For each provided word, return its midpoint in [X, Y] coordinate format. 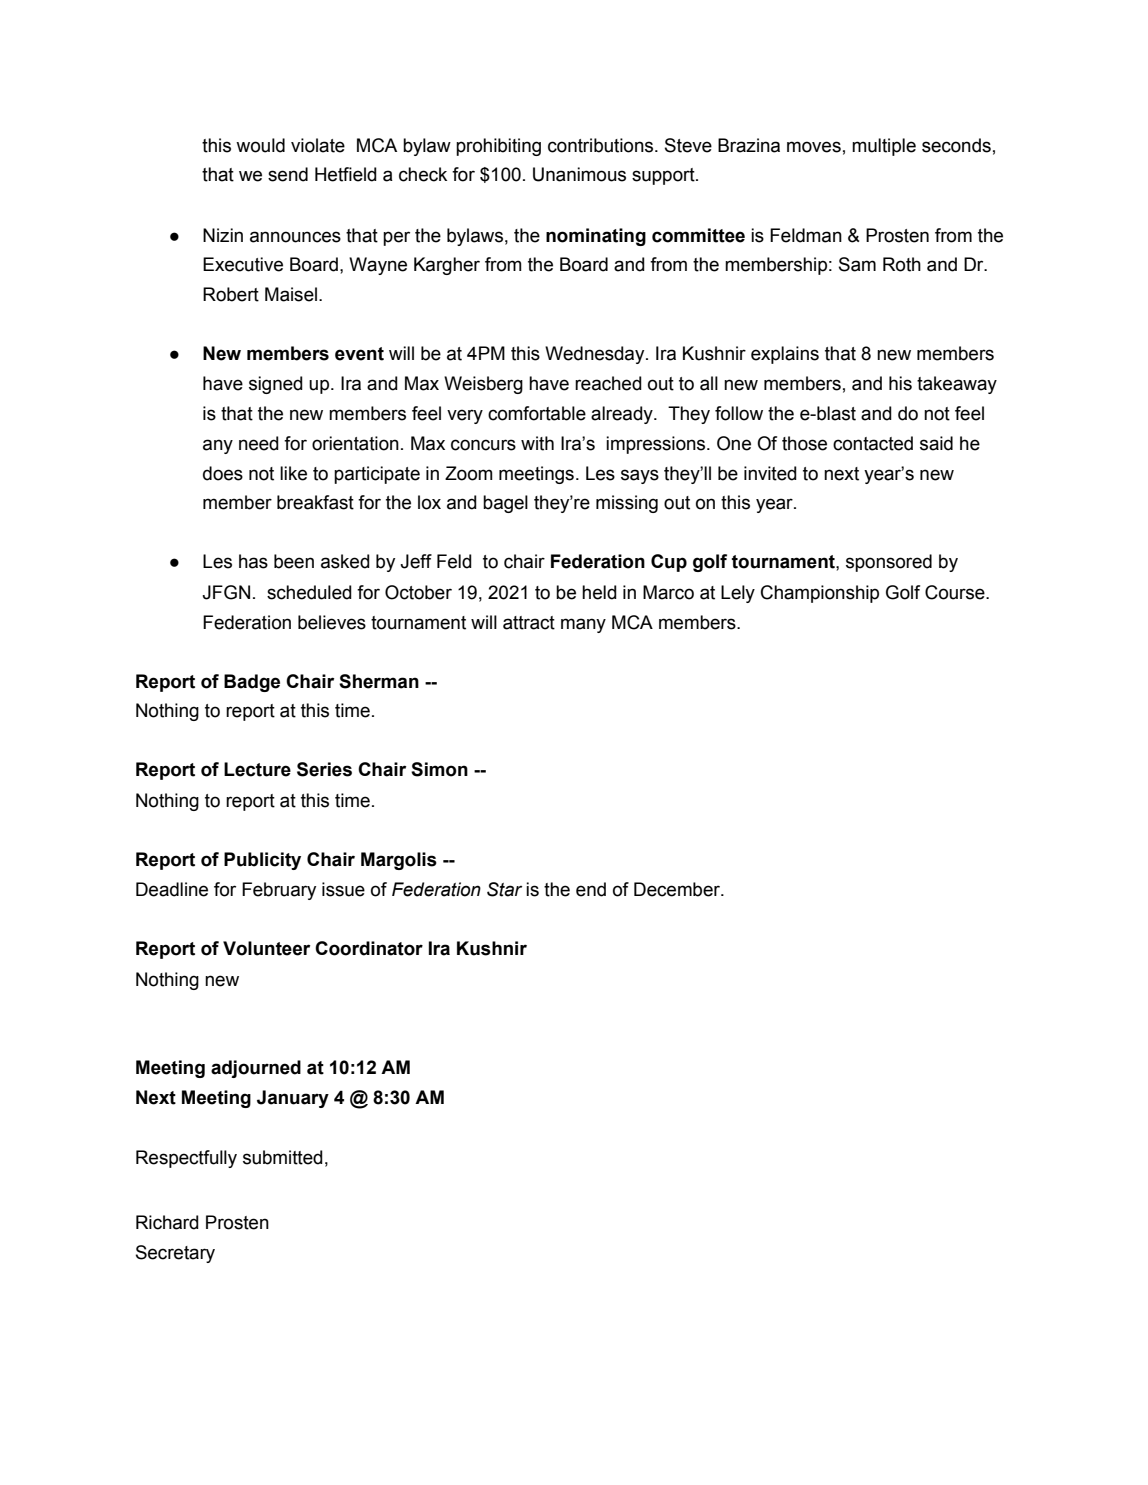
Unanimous [579, 174]
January [293, 1099]
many [583, 625]
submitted [283, 1157]
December [678, 889]
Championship [820, 594]
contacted [873, 443]
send [288, 174]
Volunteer [266, 948]
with [537, 443]
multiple [884, 147]
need [259, 443]
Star [504, 889]
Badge [252, 683]
